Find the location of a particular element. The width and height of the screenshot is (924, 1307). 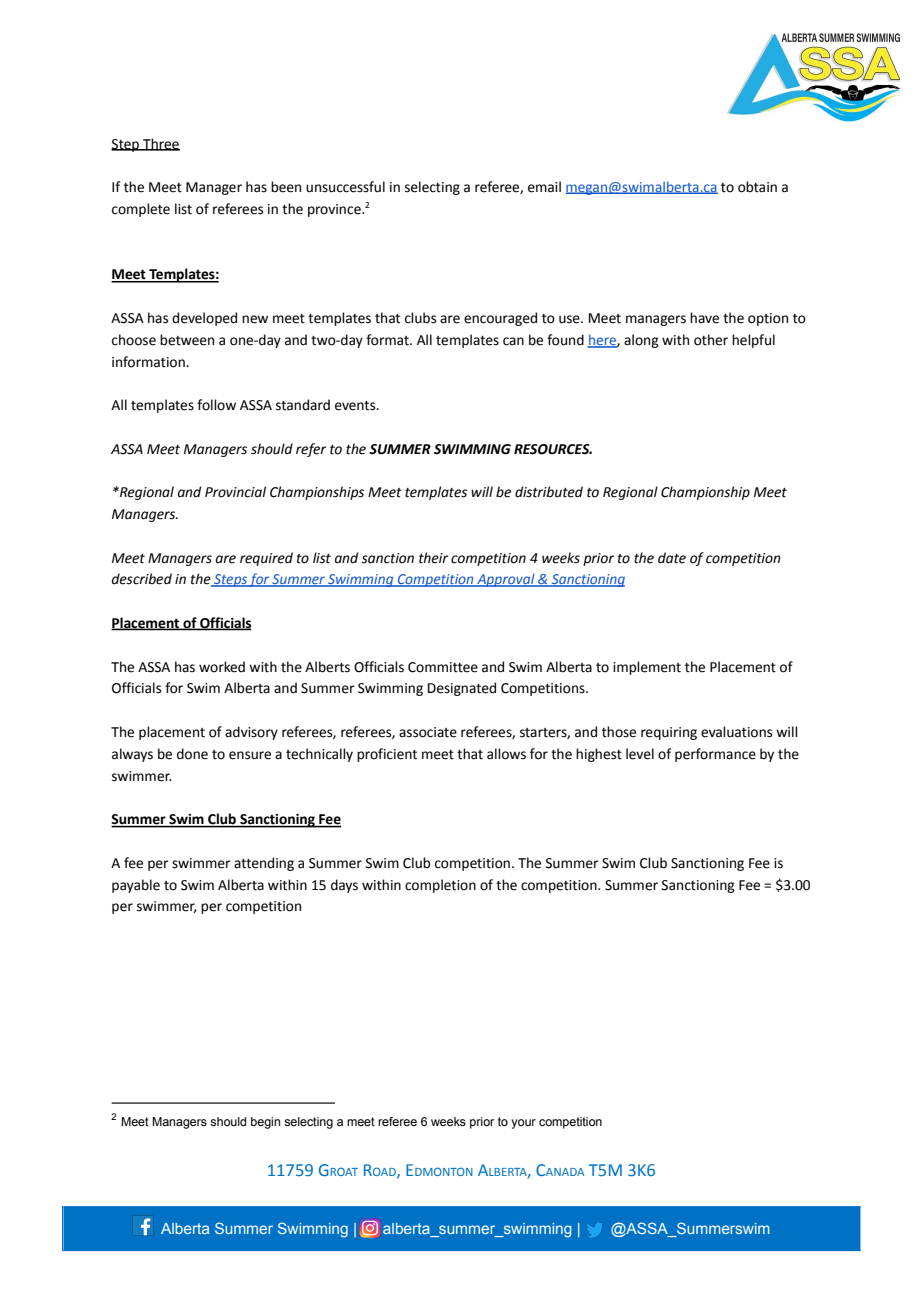

your is located at coordinates (523, 1124).
